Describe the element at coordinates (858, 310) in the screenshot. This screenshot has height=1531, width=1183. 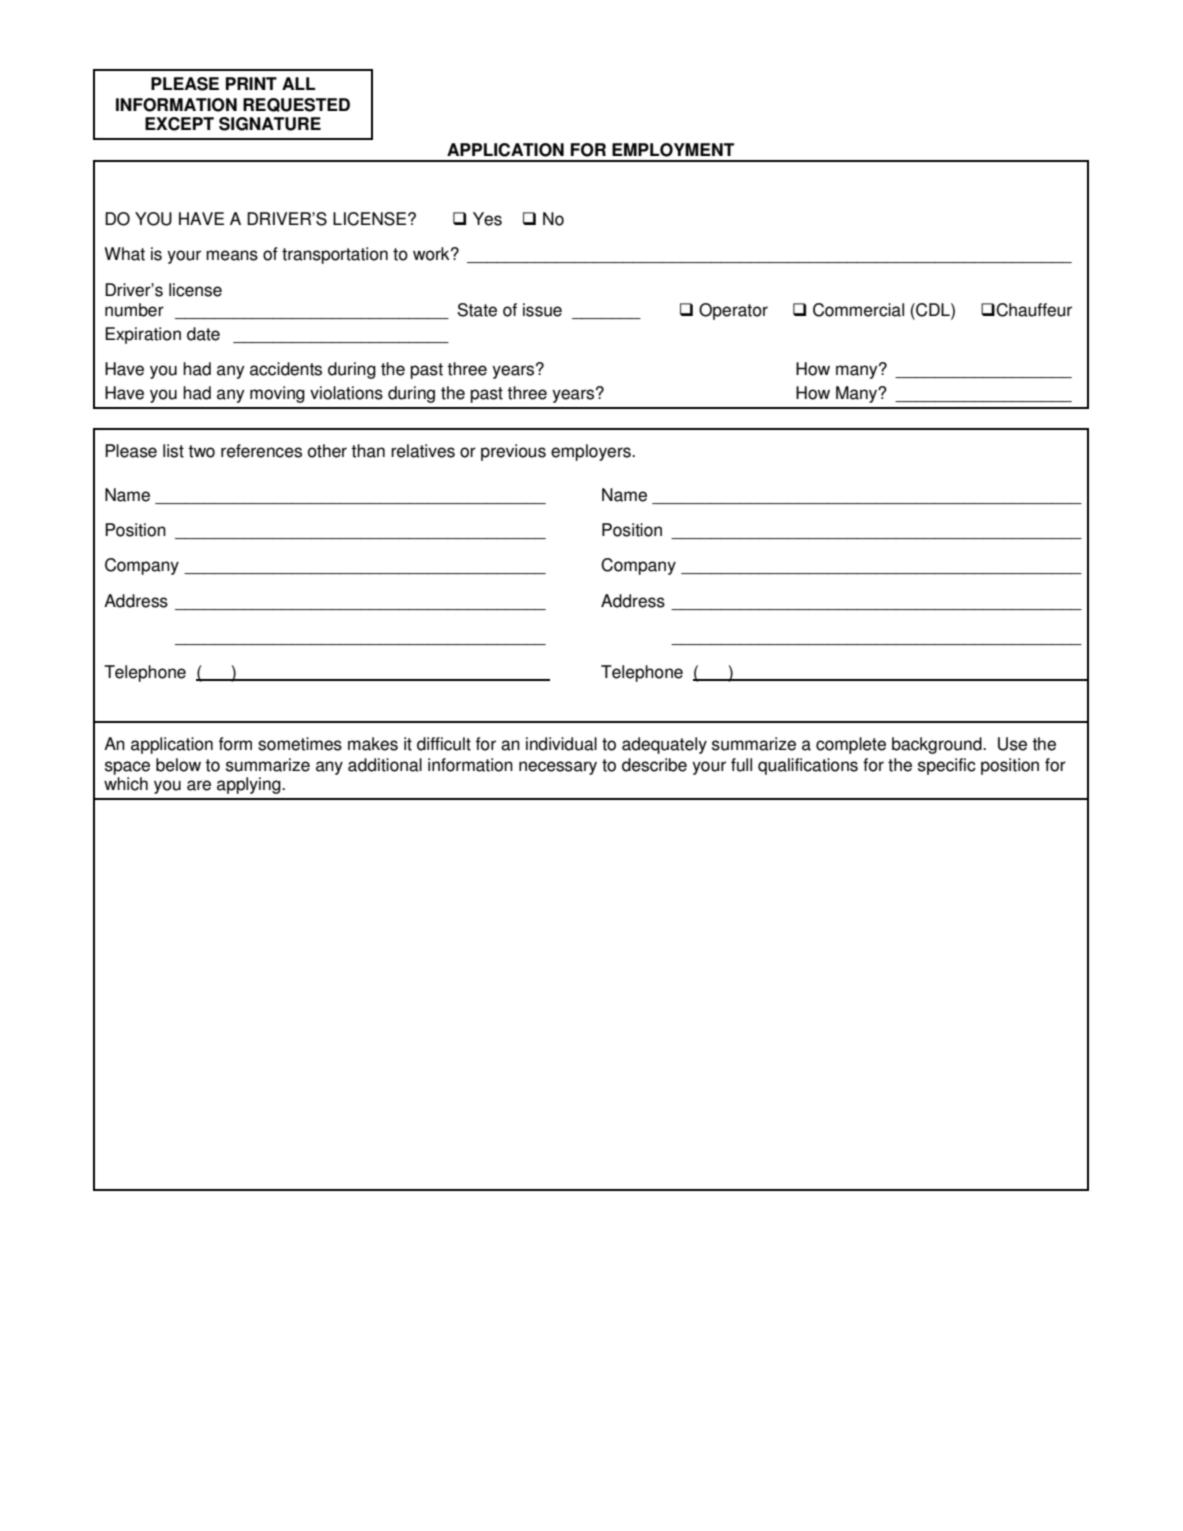
I see `Commercial` at that location.
